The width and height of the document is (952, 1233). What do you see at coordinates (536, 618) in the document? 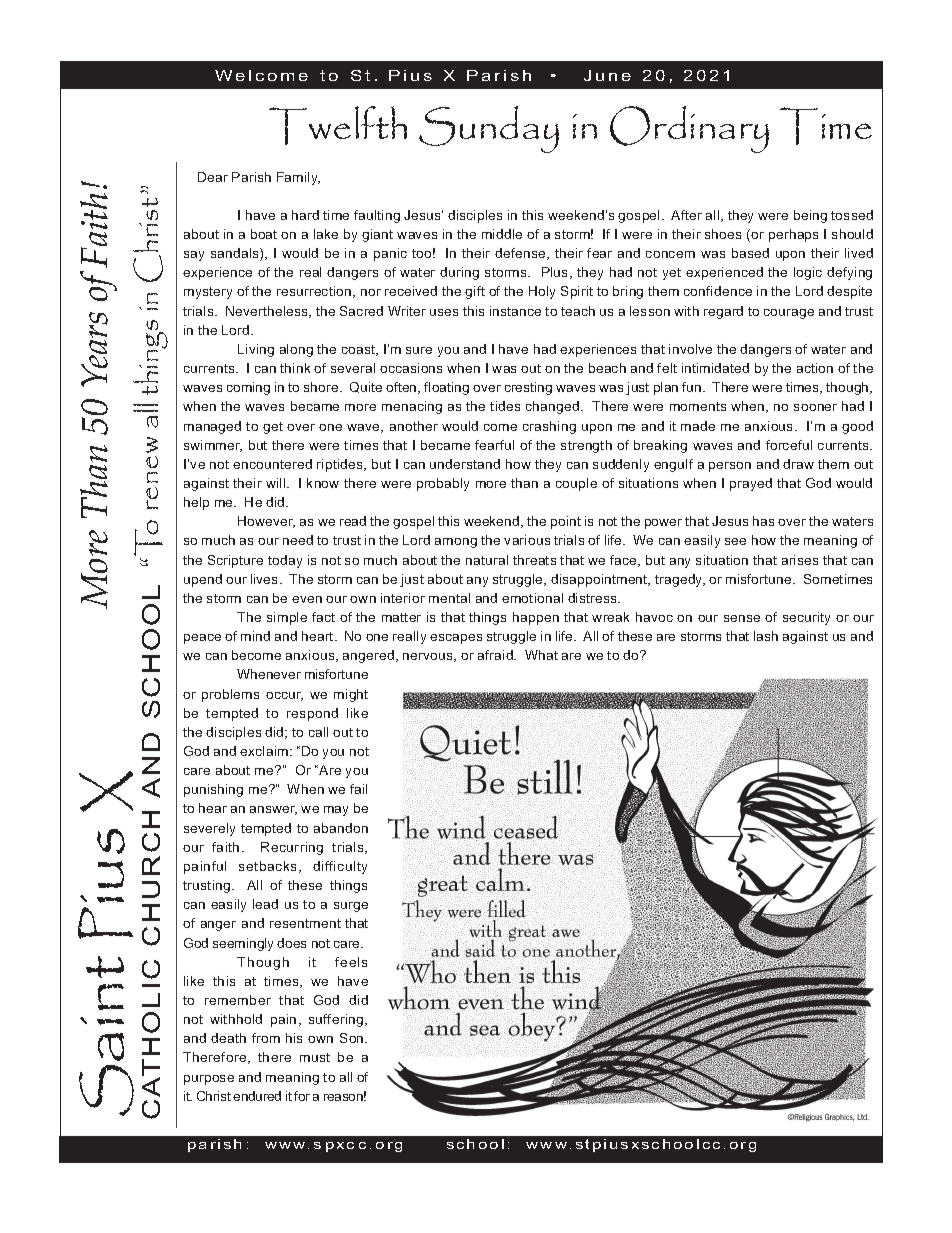
I see `happen` at bounding box center [536, 618].
